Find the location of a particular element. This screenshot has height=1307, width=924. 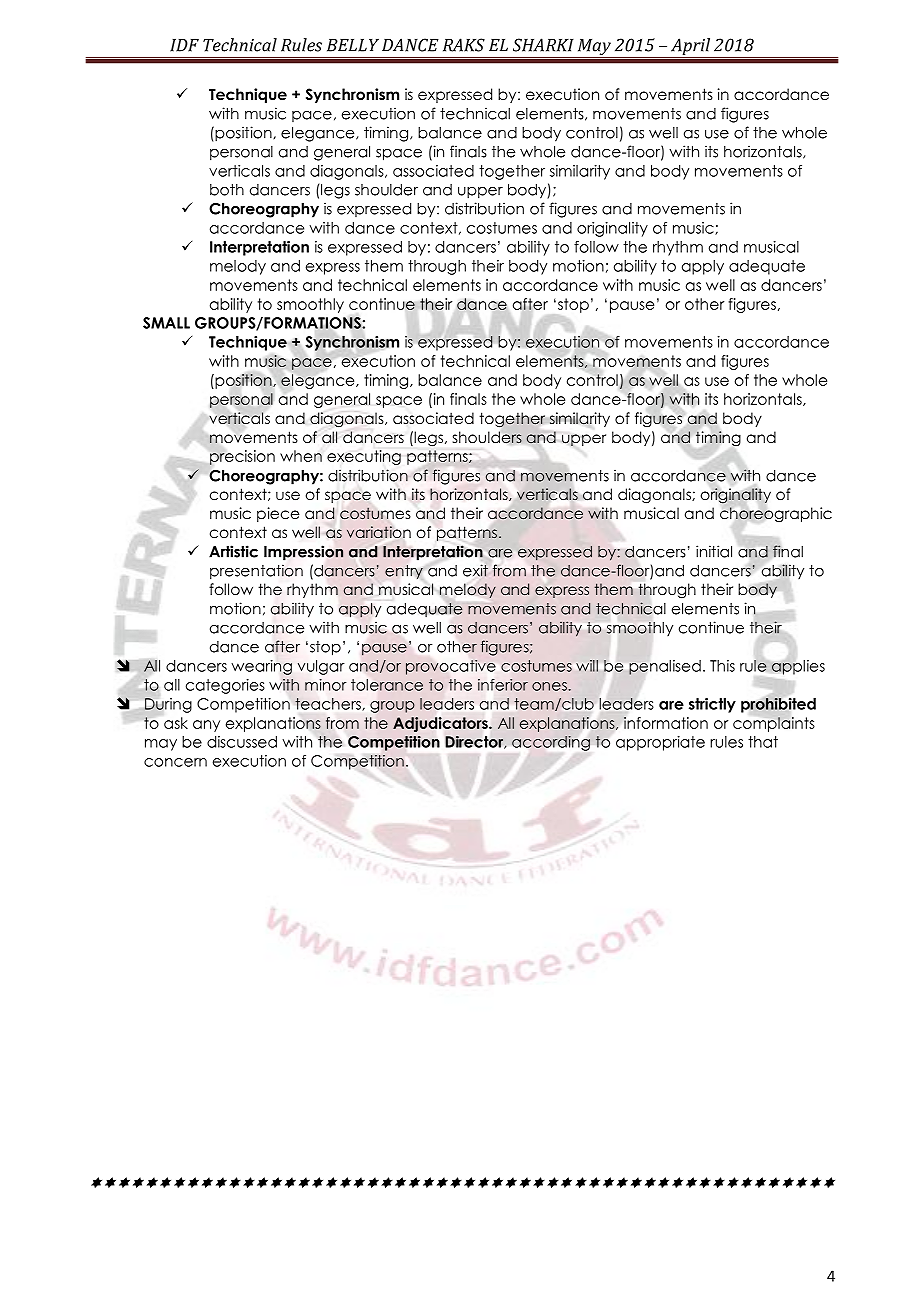

SMALL is located at coordinates (166, 323).
